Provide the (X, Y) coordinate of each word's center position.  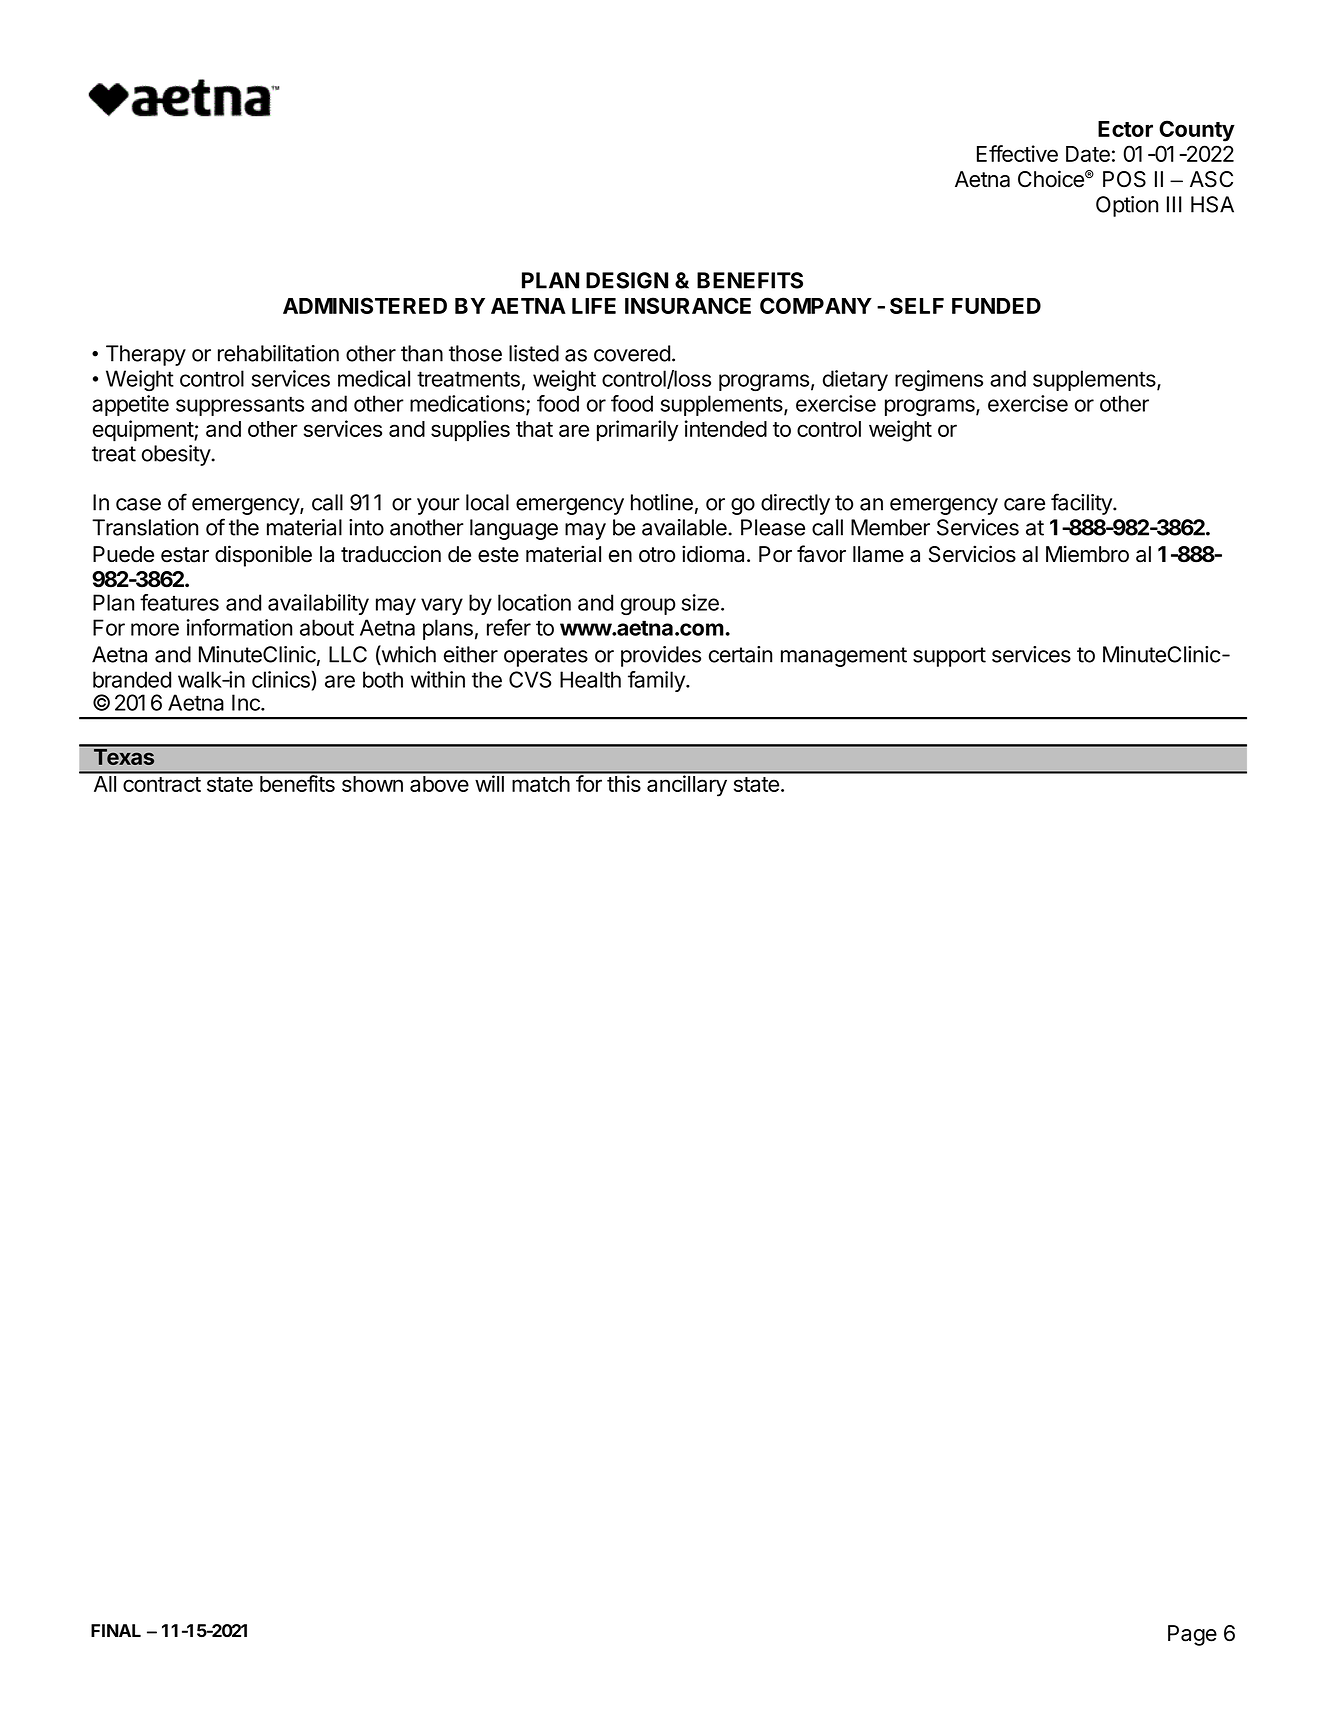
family (657, 681)
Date (1088, 154)
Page (1192, 1635)
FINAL (116, 1630)
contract (162, 784)
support (949, 657)
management (844, 657)
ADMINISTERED (365, 305)
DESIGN (627, 280)
